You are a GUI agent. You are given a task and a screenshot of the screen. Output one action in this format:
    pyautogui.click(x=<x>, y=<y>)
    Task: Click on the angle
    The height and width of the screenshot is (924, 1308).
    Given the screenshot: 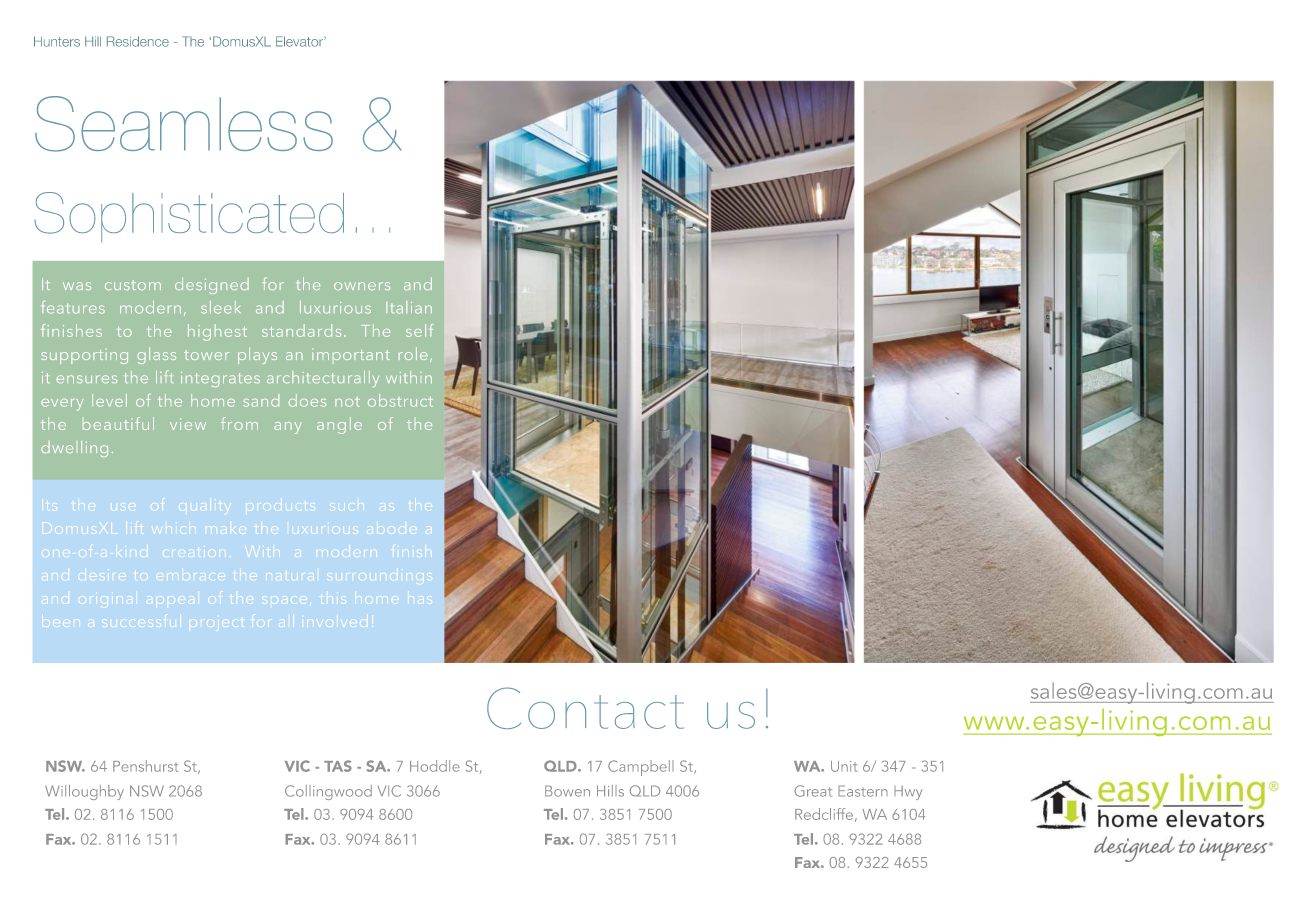 What is the action you would take?
    pyautogui.click(x=339, y=425)
